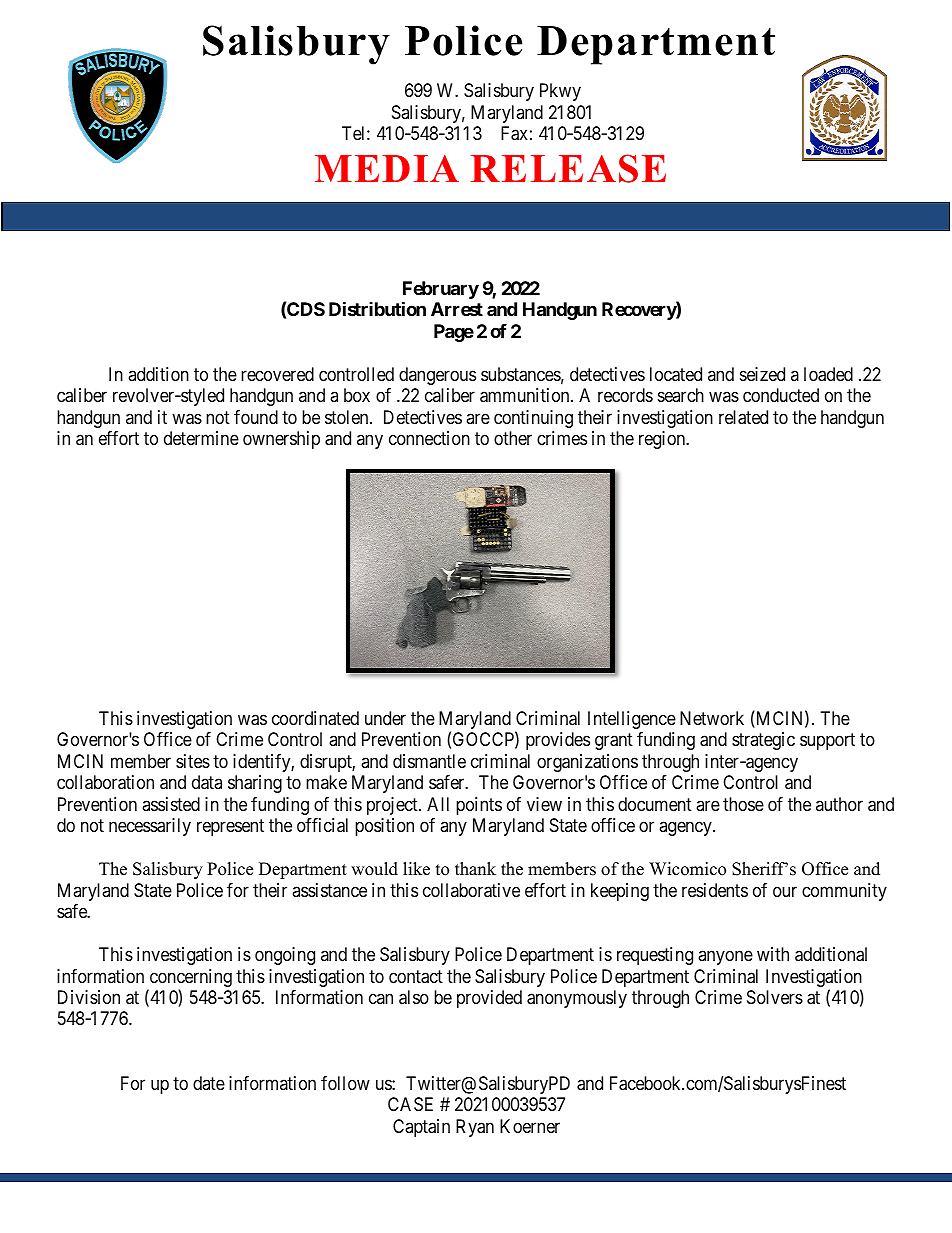  What do you see at coordinates (150, 827) in the page?
I see `necessarily` at bounding box center [150, 827].
